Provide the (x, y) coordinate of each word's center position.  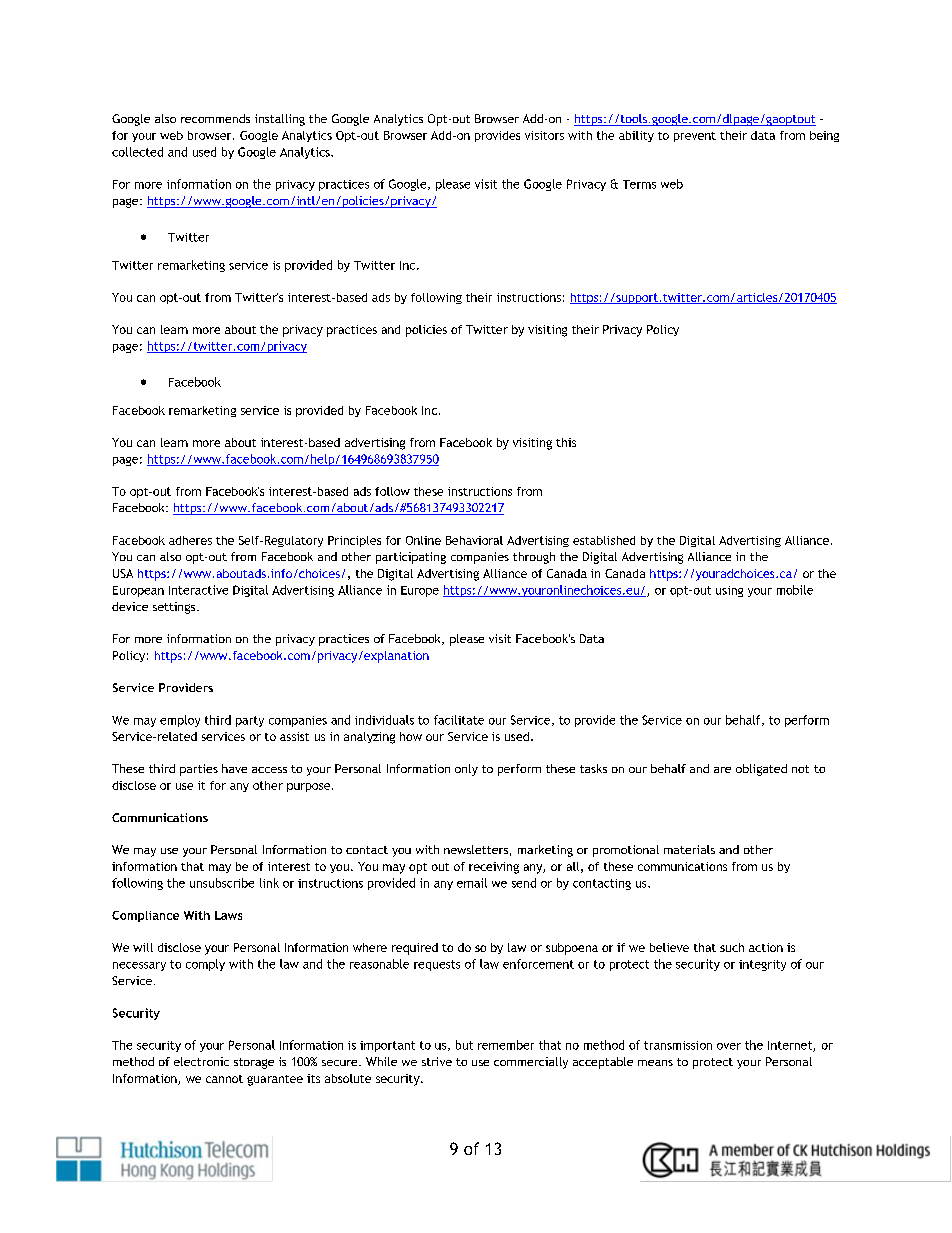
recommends (215, 118)
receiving (494, 868)
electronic (201, 1061)
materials (689, 849)
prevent (695, 137)
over (729, 1046)
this (566, 442)
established (604, 540)
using (729, 591)
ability (636, 136)
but (464, 1045)
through (534, 558)
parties (199, 770)
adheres (190, 540)
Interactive (198, 590)
